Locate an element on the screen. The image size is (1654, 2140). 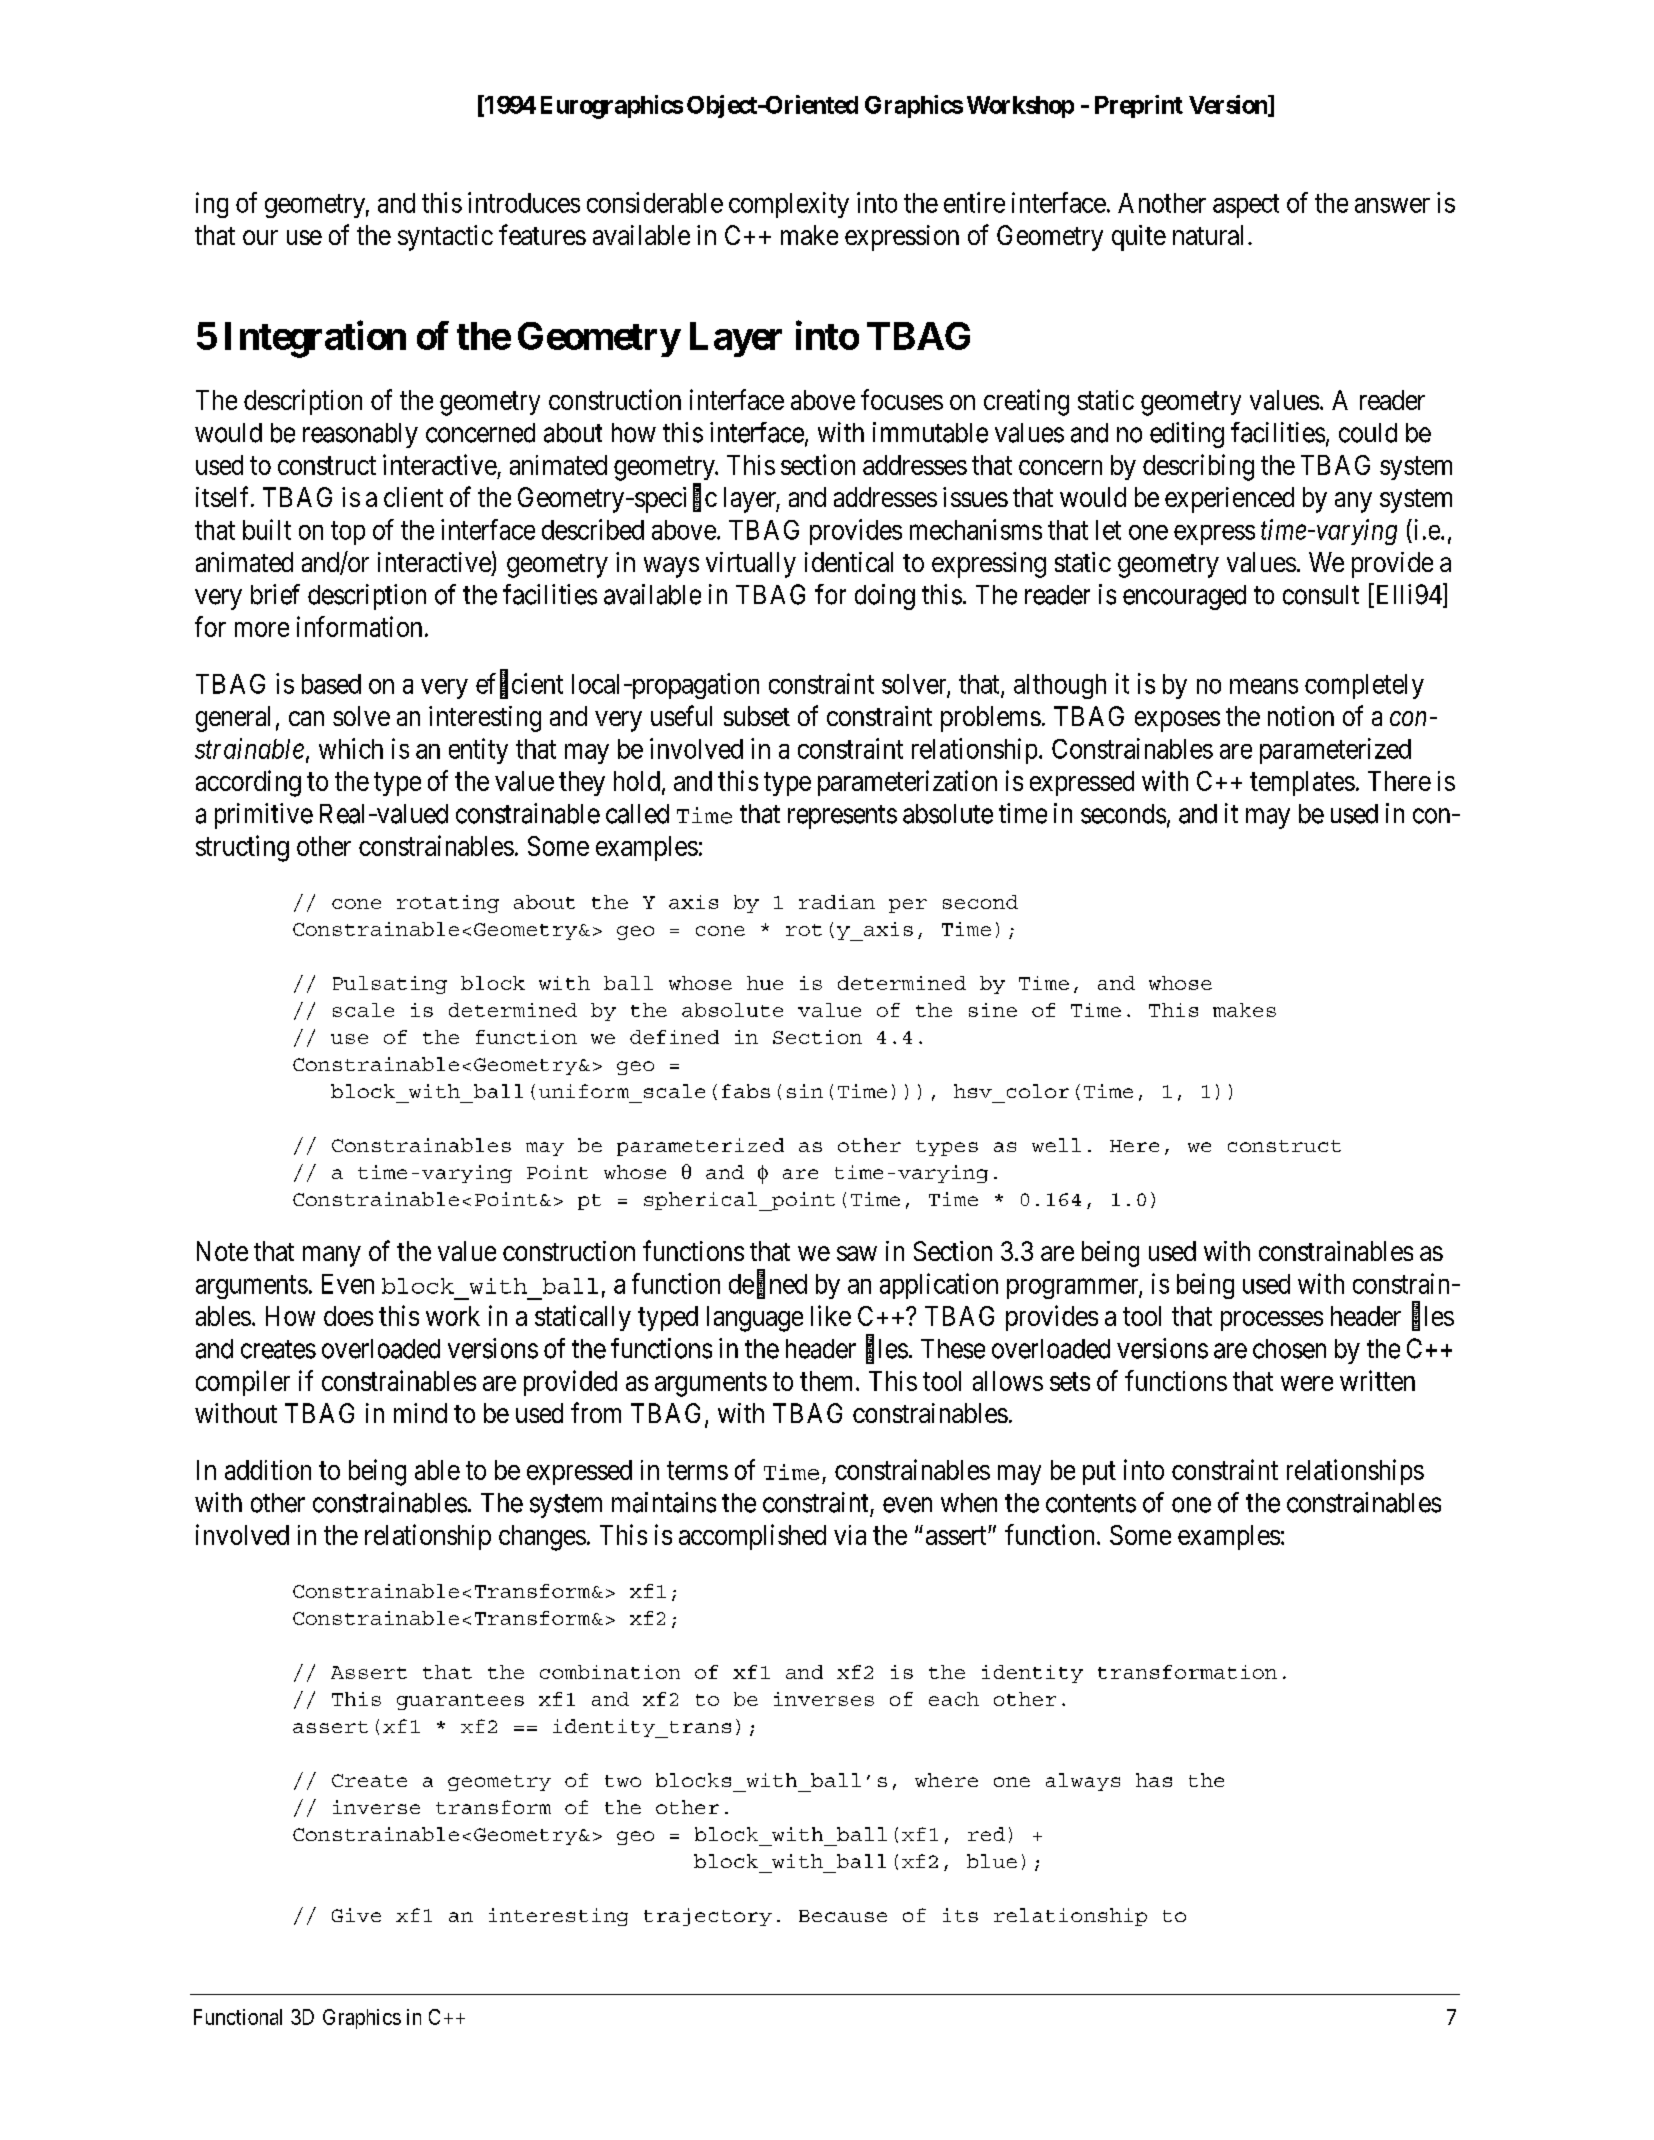
Because is located at coordinates (843, 1916).
